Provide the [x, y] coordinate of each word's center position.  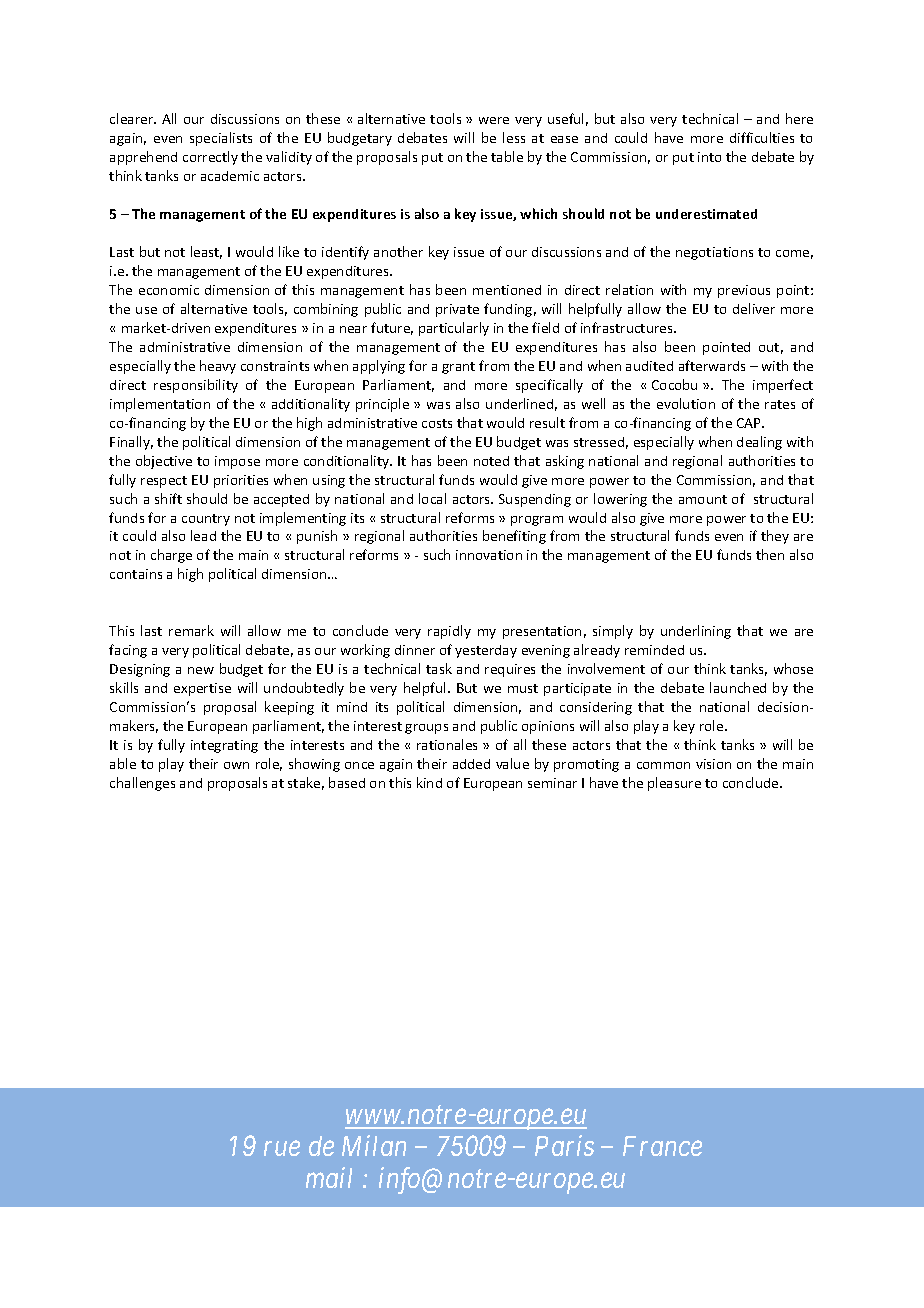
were [494, 120]
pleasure [674, 784]
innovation [489, 555]
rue [282, 1149]
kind [429, 782]
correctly [210, 158]
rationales [447, 744]
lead [203, 535]
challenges [142, 784]
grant [458, 368]
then [770, 554]
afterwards [712, 365]
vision [713, 764]
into [709, 157]
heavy [218, 367]
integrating [224, 746]
